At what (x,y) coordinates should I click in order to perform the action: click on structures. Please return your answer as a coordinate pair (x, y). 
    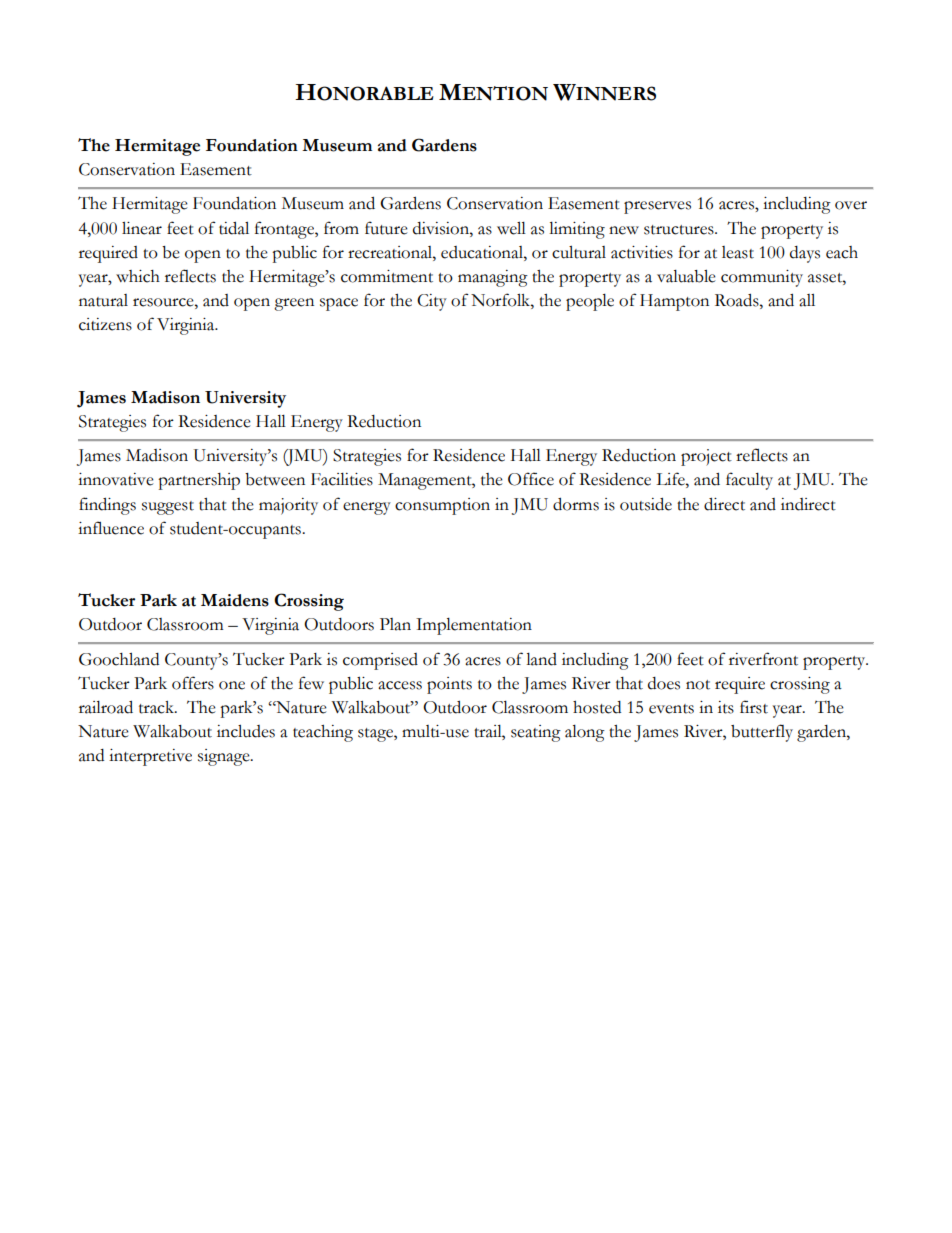
    Looking at the image, I should click on (680, 230).
